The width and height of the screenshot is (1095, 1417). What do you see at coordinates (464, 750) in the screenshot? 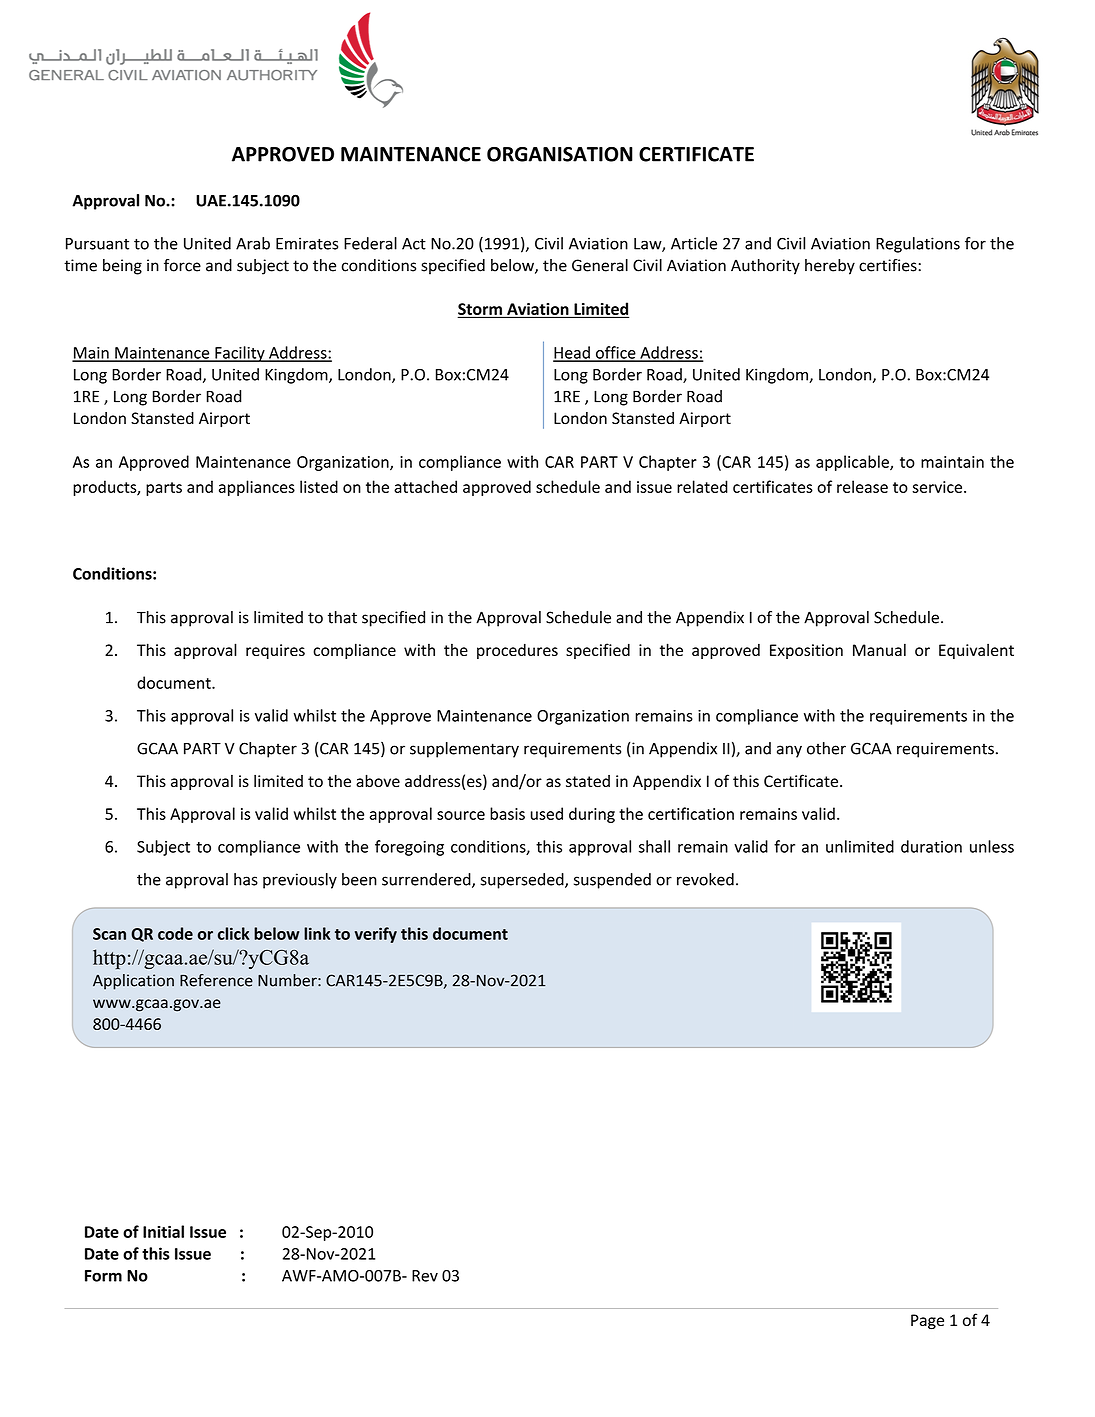
I see `supplementary` at bounding box center [464, 750].
